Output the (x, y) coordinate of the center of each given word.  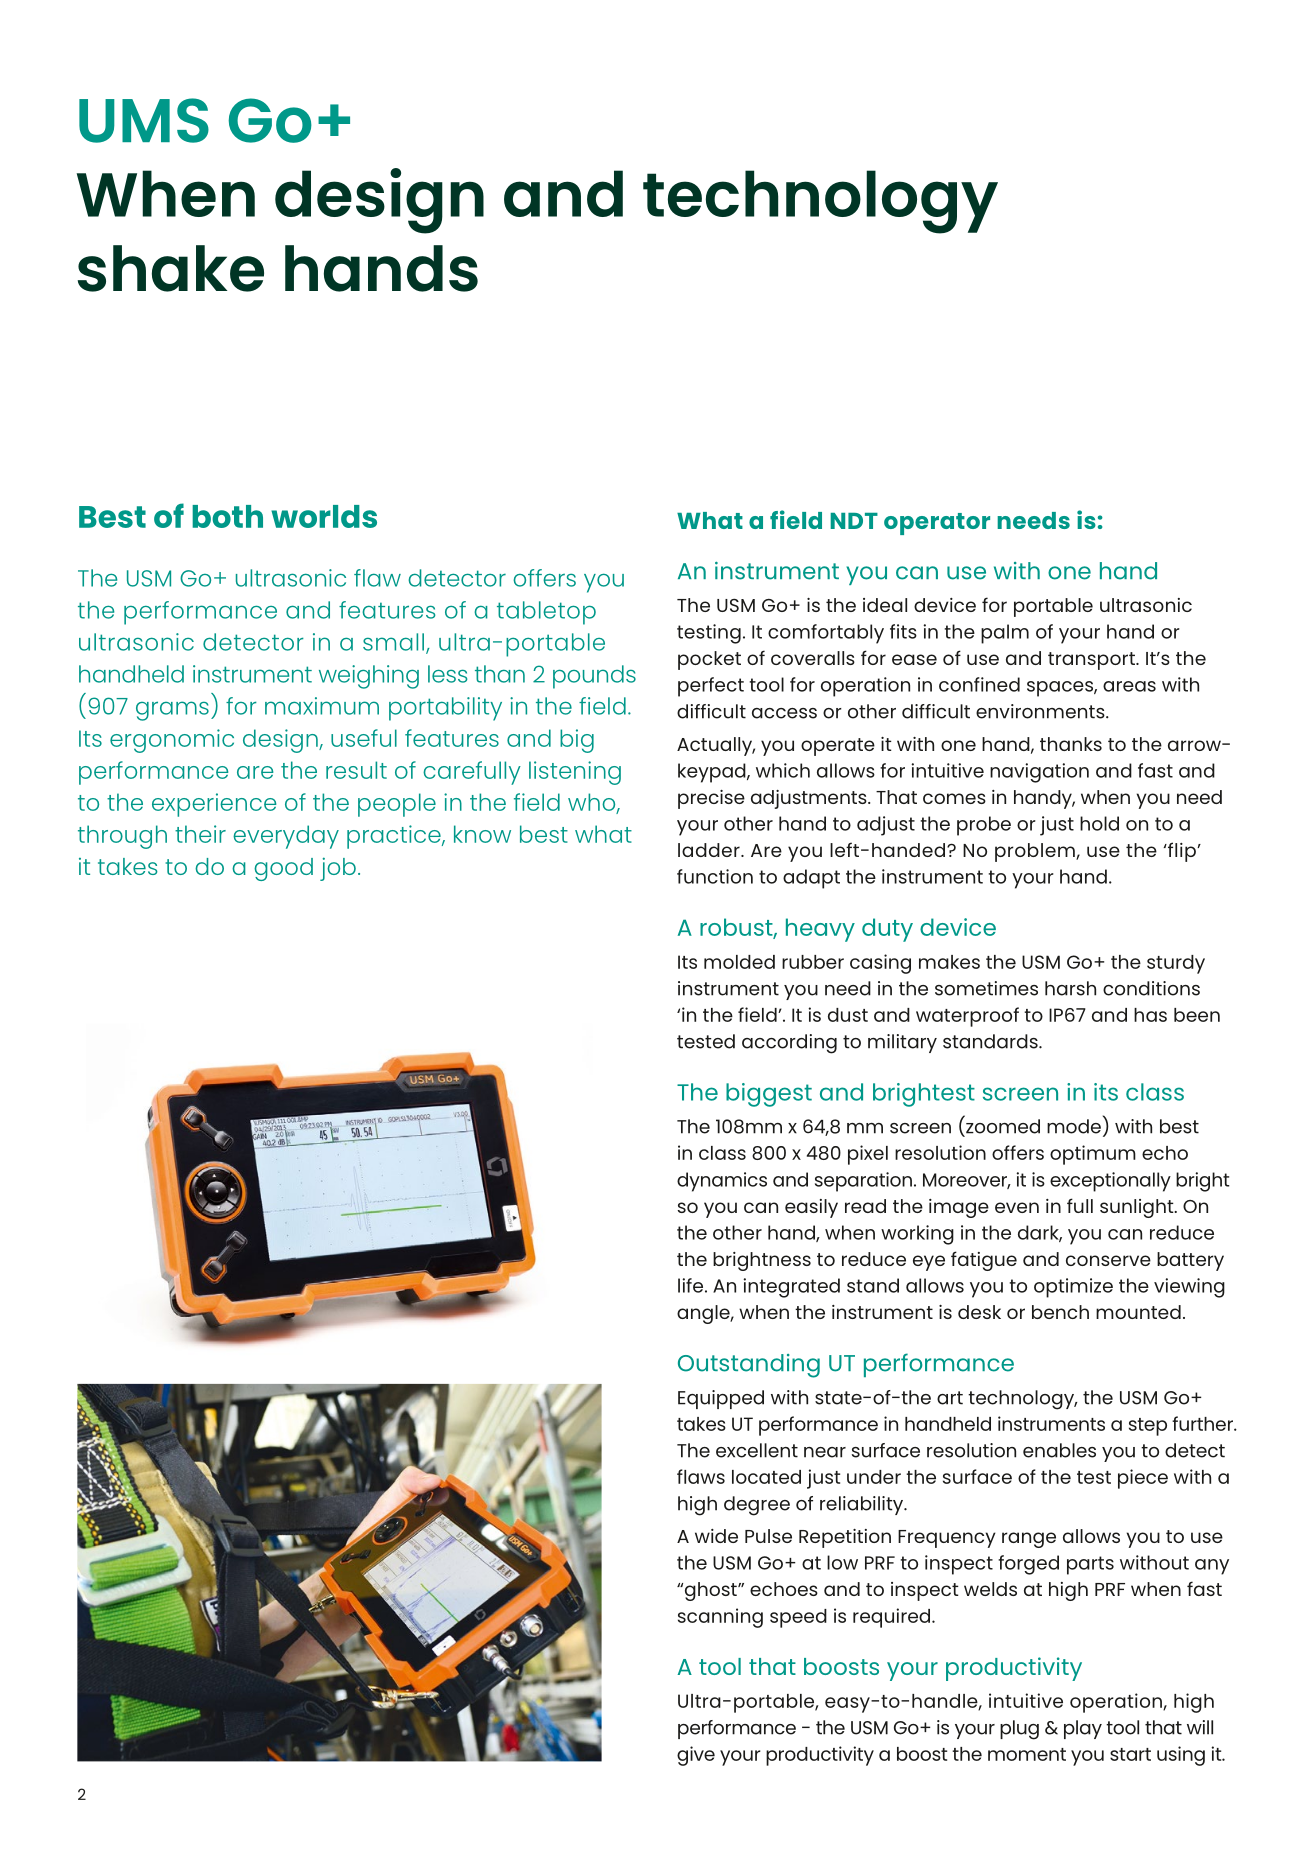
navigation (1039, 773)
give (696, 1756)
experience (214, 805)
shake (170, 268)
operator (937, 524)
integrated (791, 1288)
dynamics (722, 1182)
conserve (1108, 1260)
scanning (720, 1618)
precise (711, 799)
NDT (854, 521)
